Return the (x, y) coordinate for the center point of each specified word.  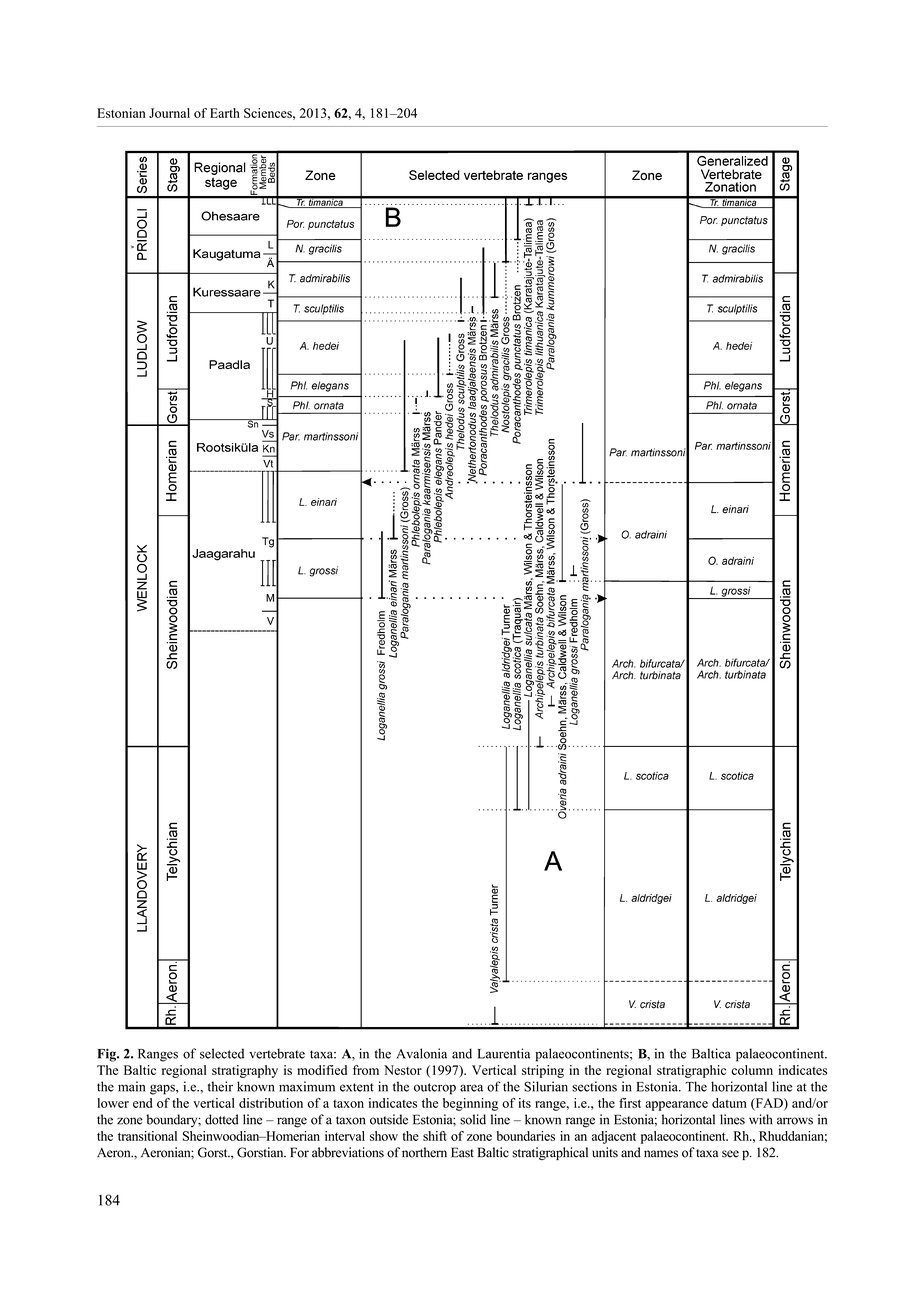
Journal (169, 113)
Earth (225, 113)
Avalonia (421, 1053)
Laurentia (504, 1053)
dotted (222, 1119)
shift (435, 1136)
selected (222, 1053)
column (752, 1070)
